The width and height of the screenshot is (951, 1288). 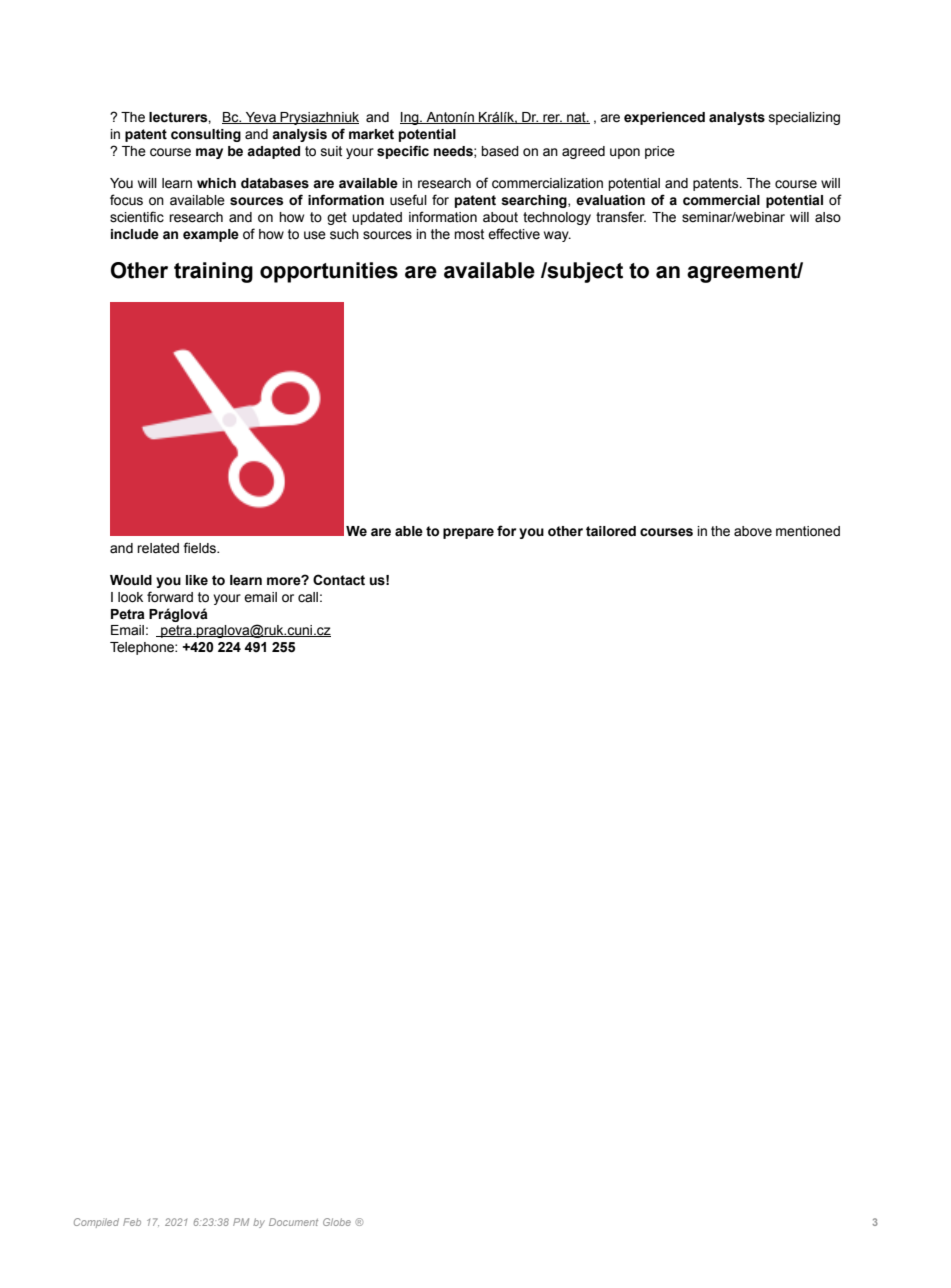 I want to click on Document, so click(x=293, y=1222).
